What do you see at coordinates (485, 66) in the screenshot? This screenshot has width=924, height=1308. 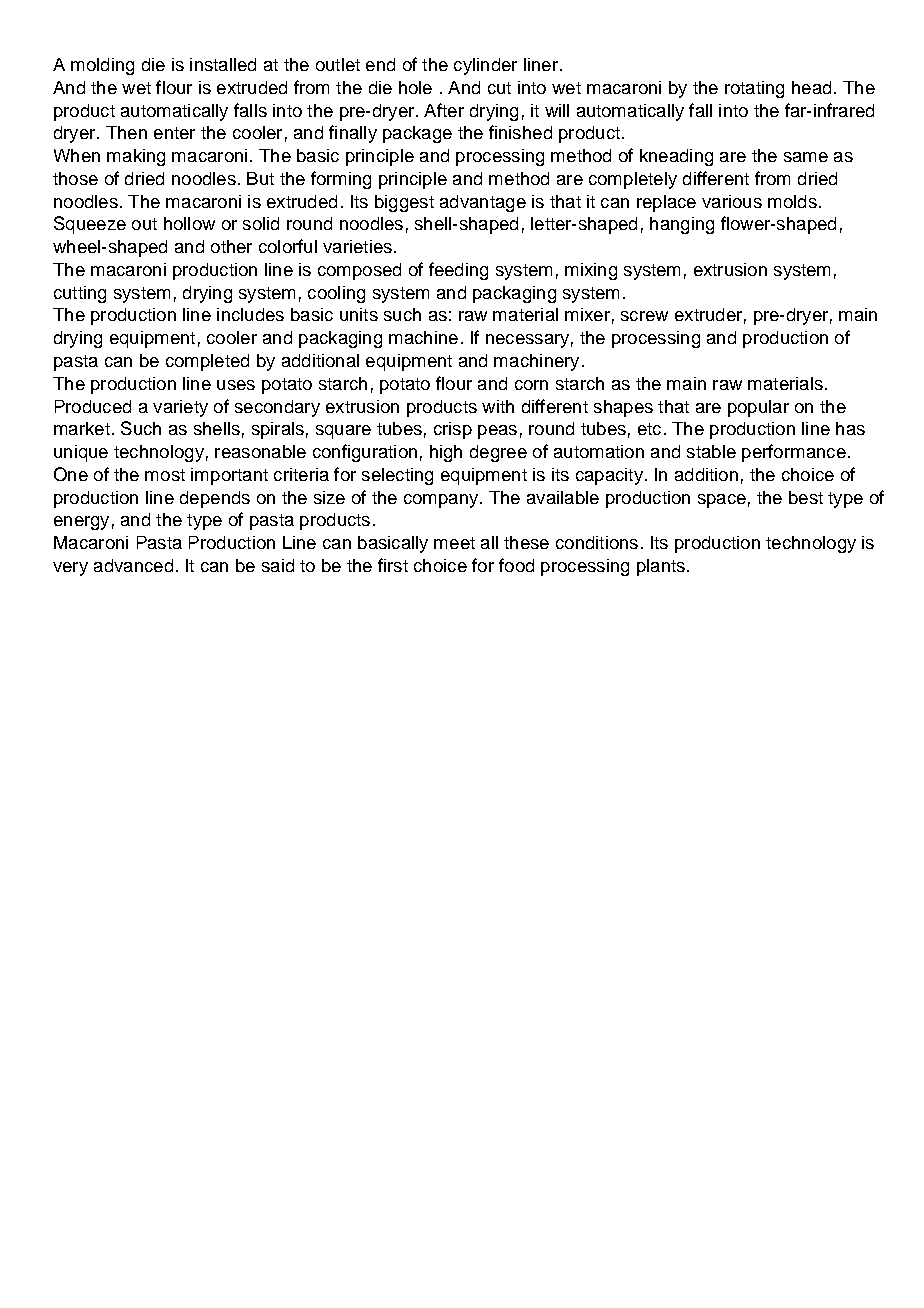 I see `cylinder` at bounding box center [485, 66].
